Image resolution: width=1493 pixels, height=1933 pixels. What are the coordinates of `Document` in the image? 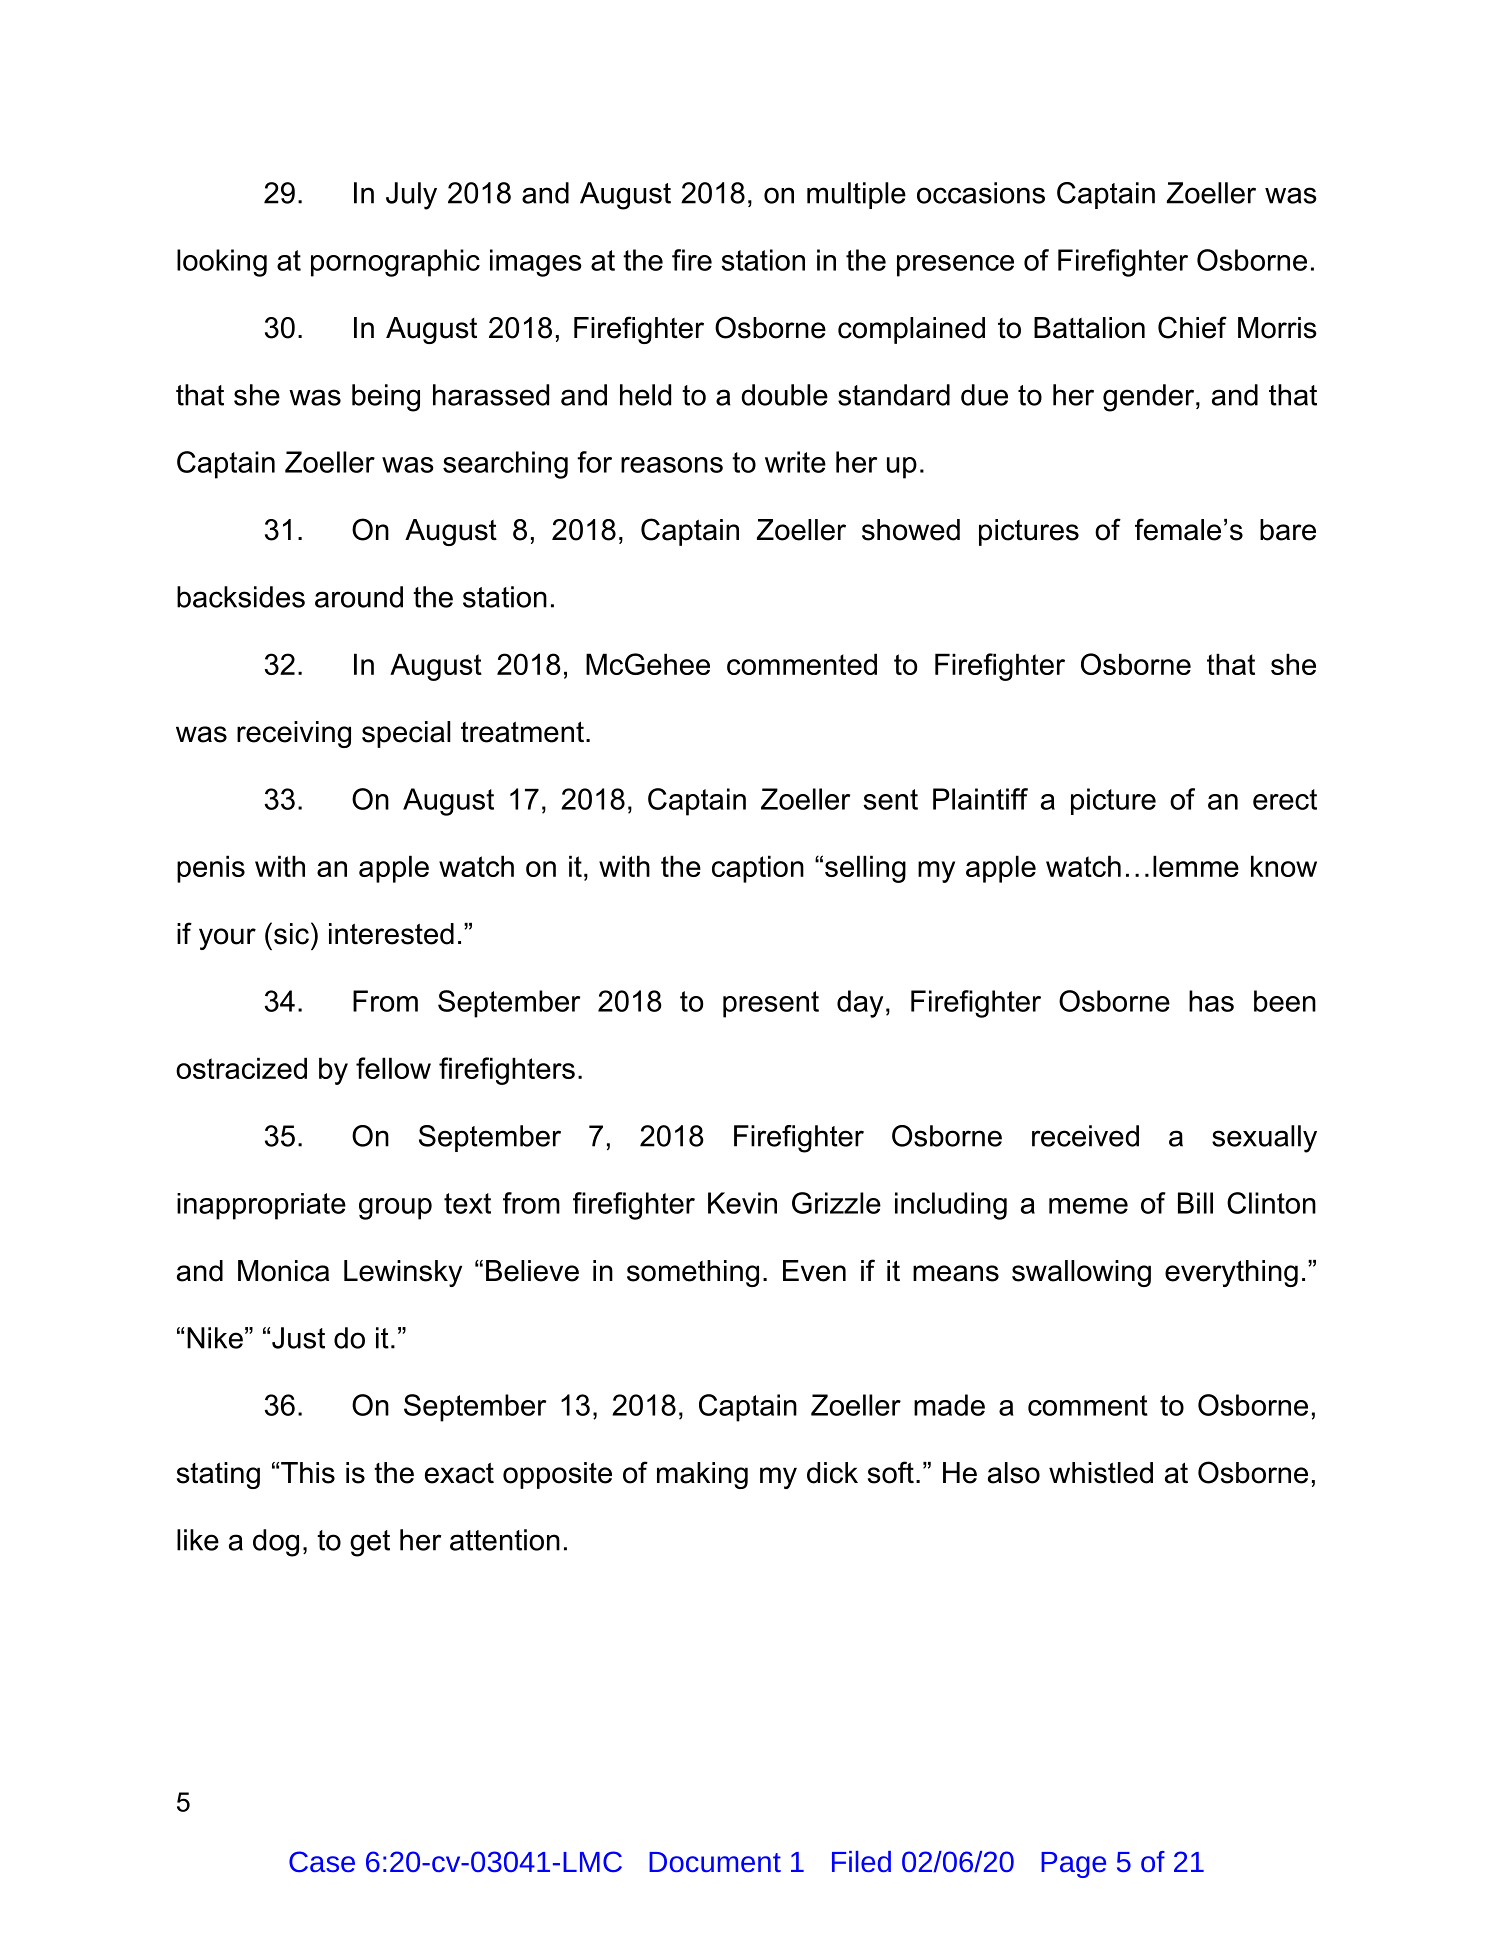 It's located at (715, 1862).
